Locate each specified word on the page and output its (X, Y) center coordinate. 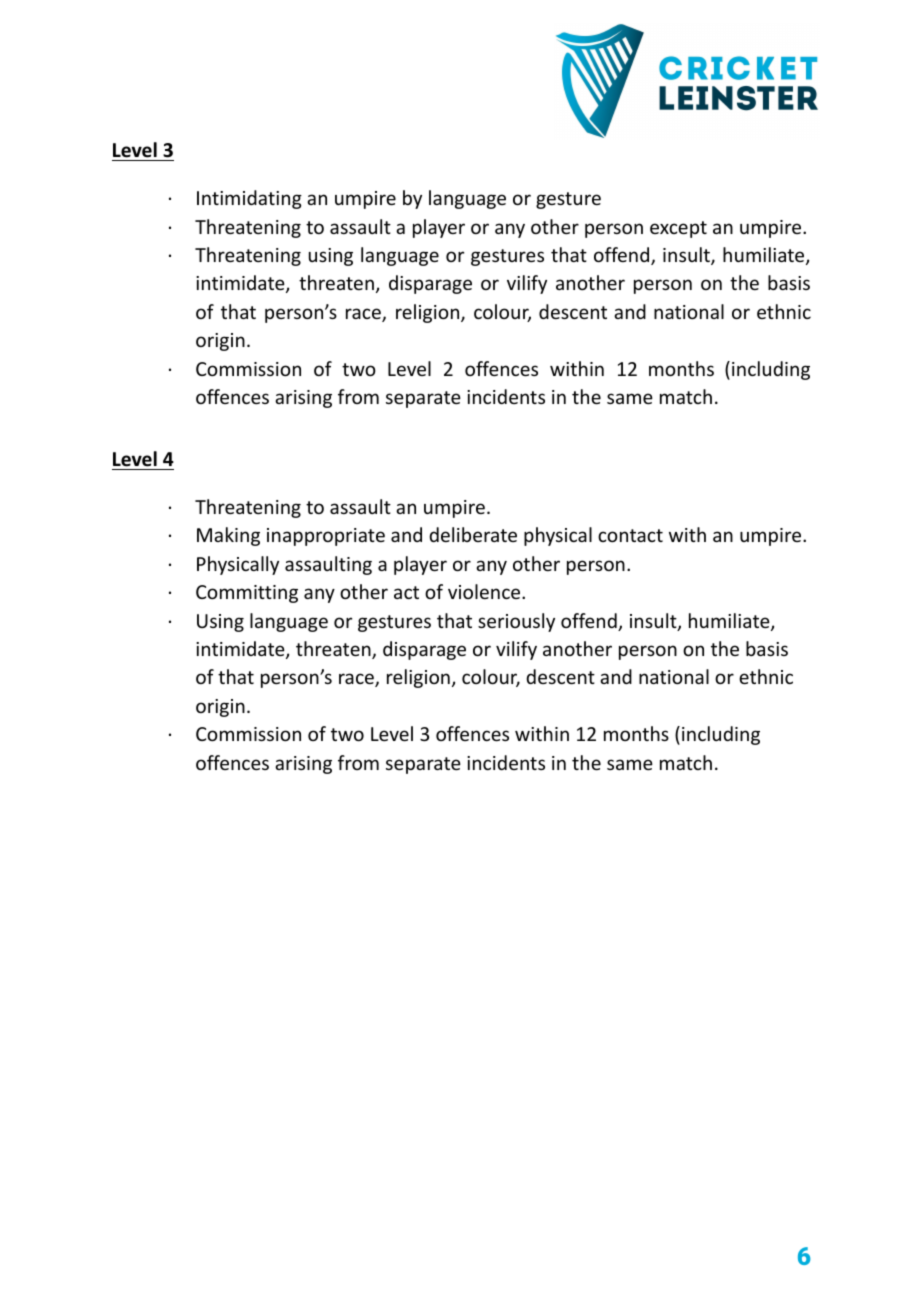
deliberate (473, 534)
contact (630, 535)
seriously (516, 622)
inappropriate (326, 537)
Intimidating (249, 199)
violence (485, 591)
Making (228, 536)
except (678, 229)
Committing (247, 594)
